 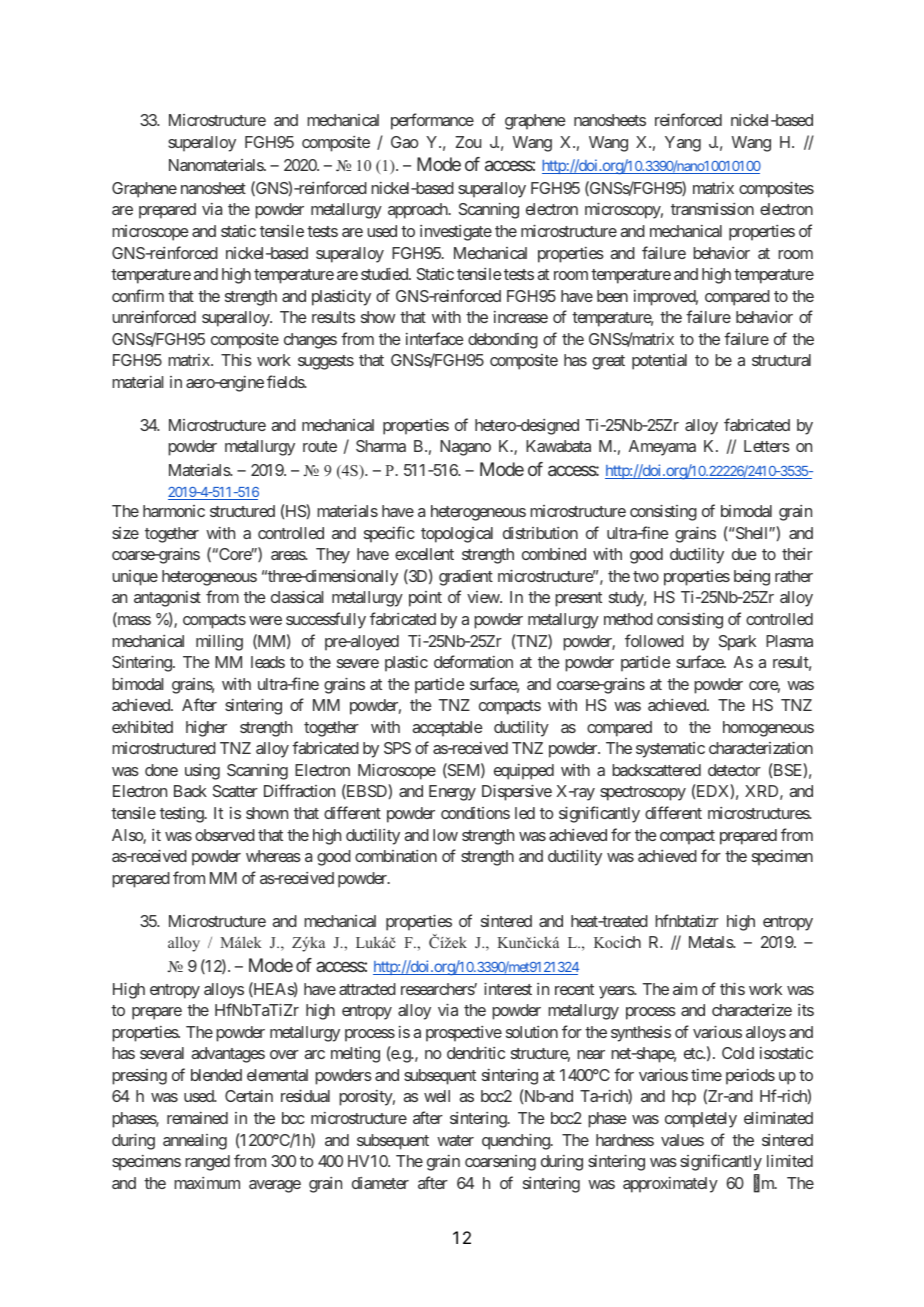 What do you see at coordinates (465, 448) in the screenshot?
I see `Nagano` at bounding box center [465, 448].
